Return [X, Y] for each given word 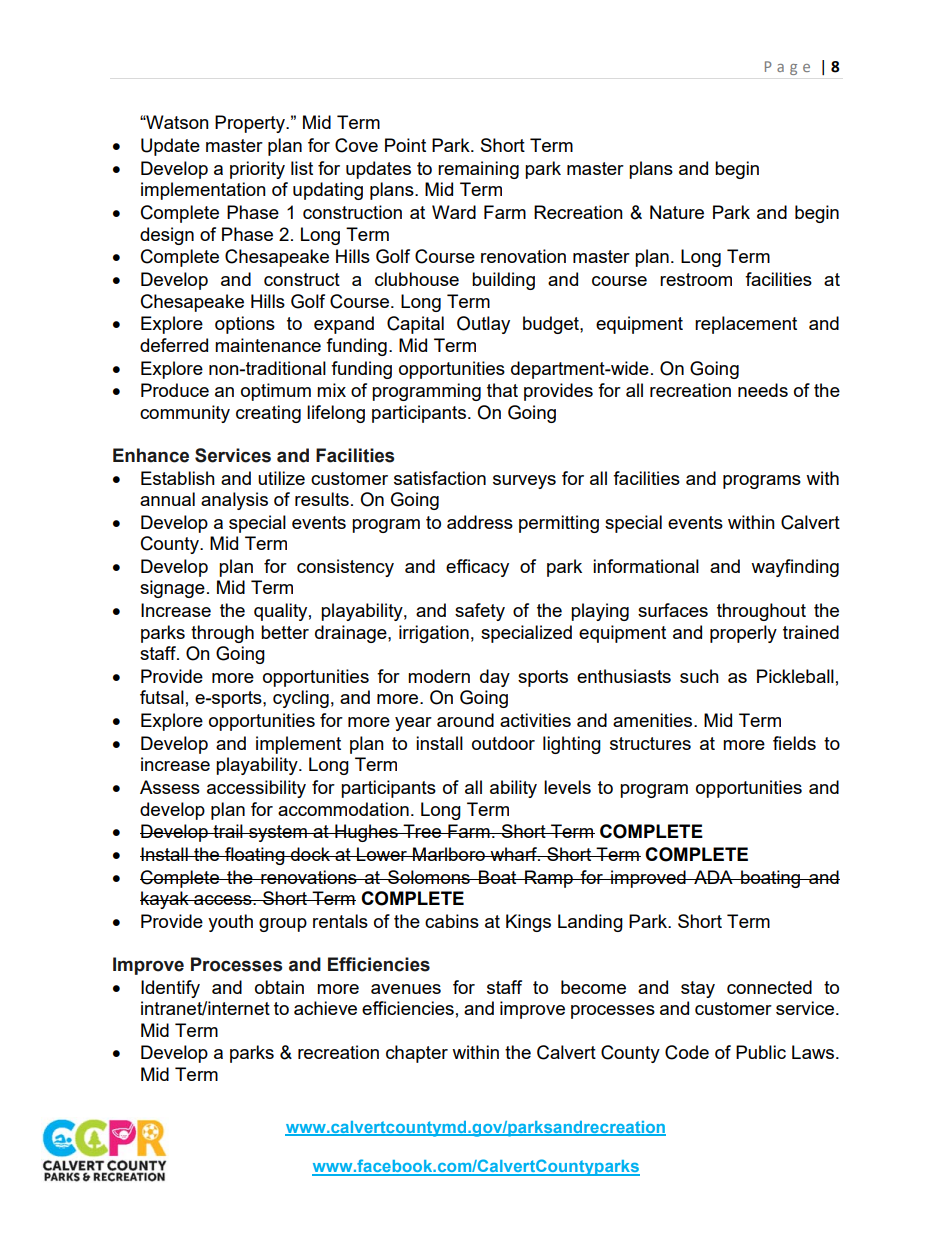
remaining [478, 170]
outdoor [503, 743]
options [245, 325]
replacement [746, 325]
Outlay [483, 325]
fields [794, 743]
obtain [279, 987]
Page [787, 68]
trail [228, 831]
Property [251, 124]
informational [646, 566]
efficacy [477, 568]
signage [172, 589]
